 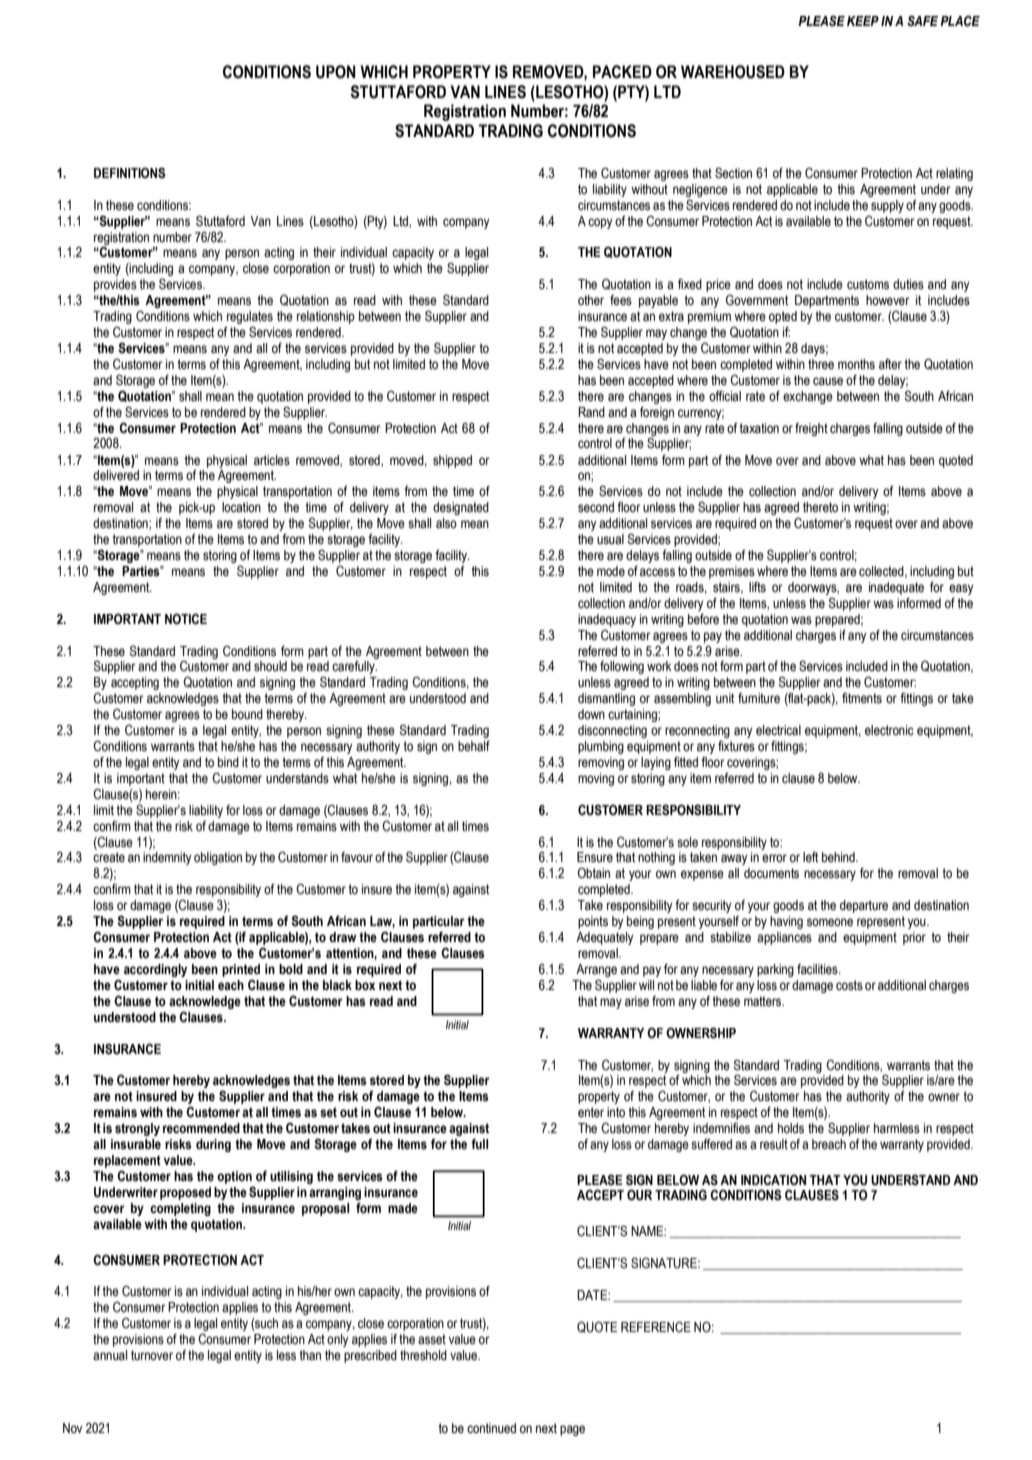 What do you see at coordinates (896, 588) in the screenshot?
I see `inadequate` at bounding box center [896, 588].
